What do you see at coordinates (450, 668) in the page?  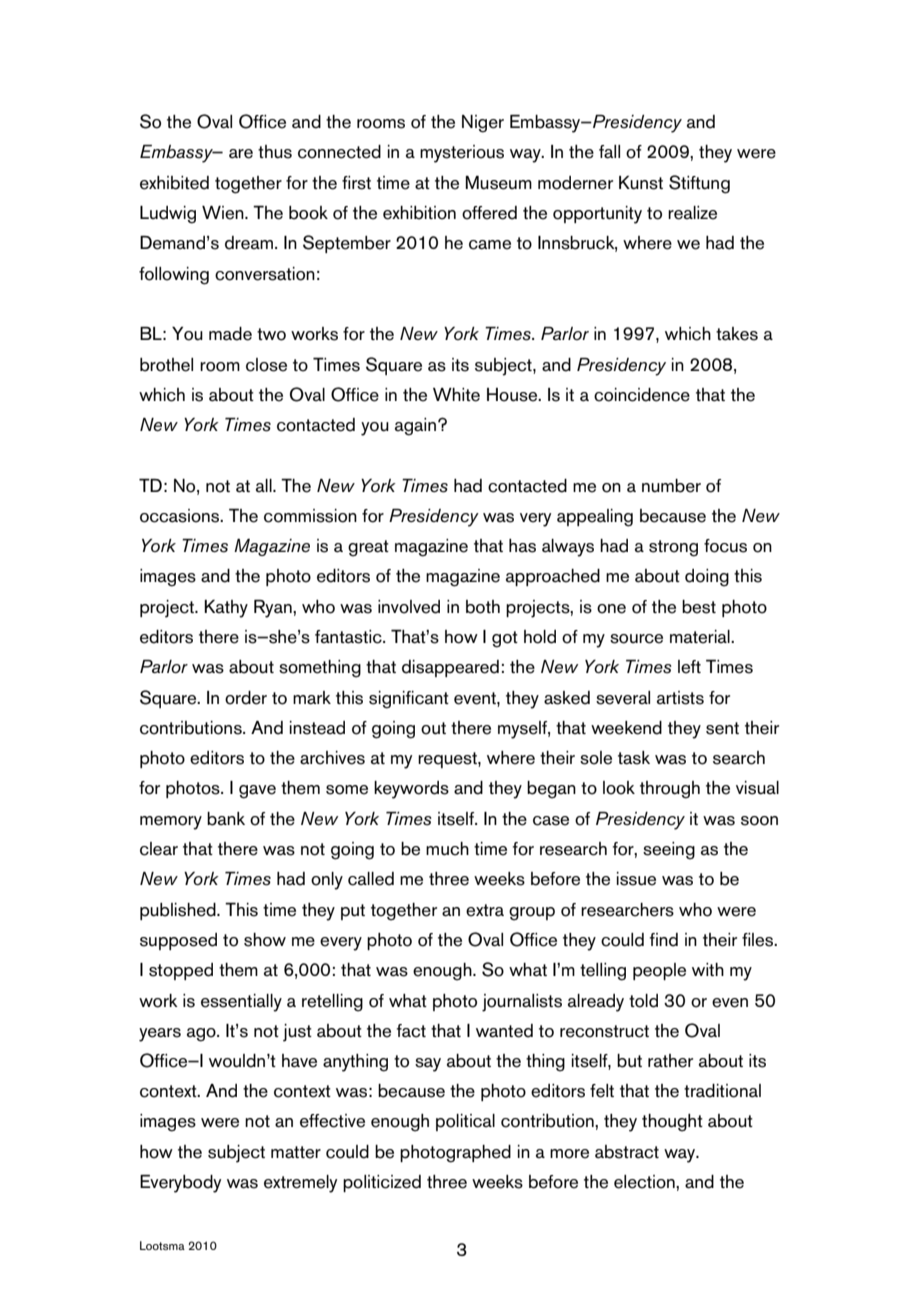 I see `disappeared` at bounding box center [450, 668].
